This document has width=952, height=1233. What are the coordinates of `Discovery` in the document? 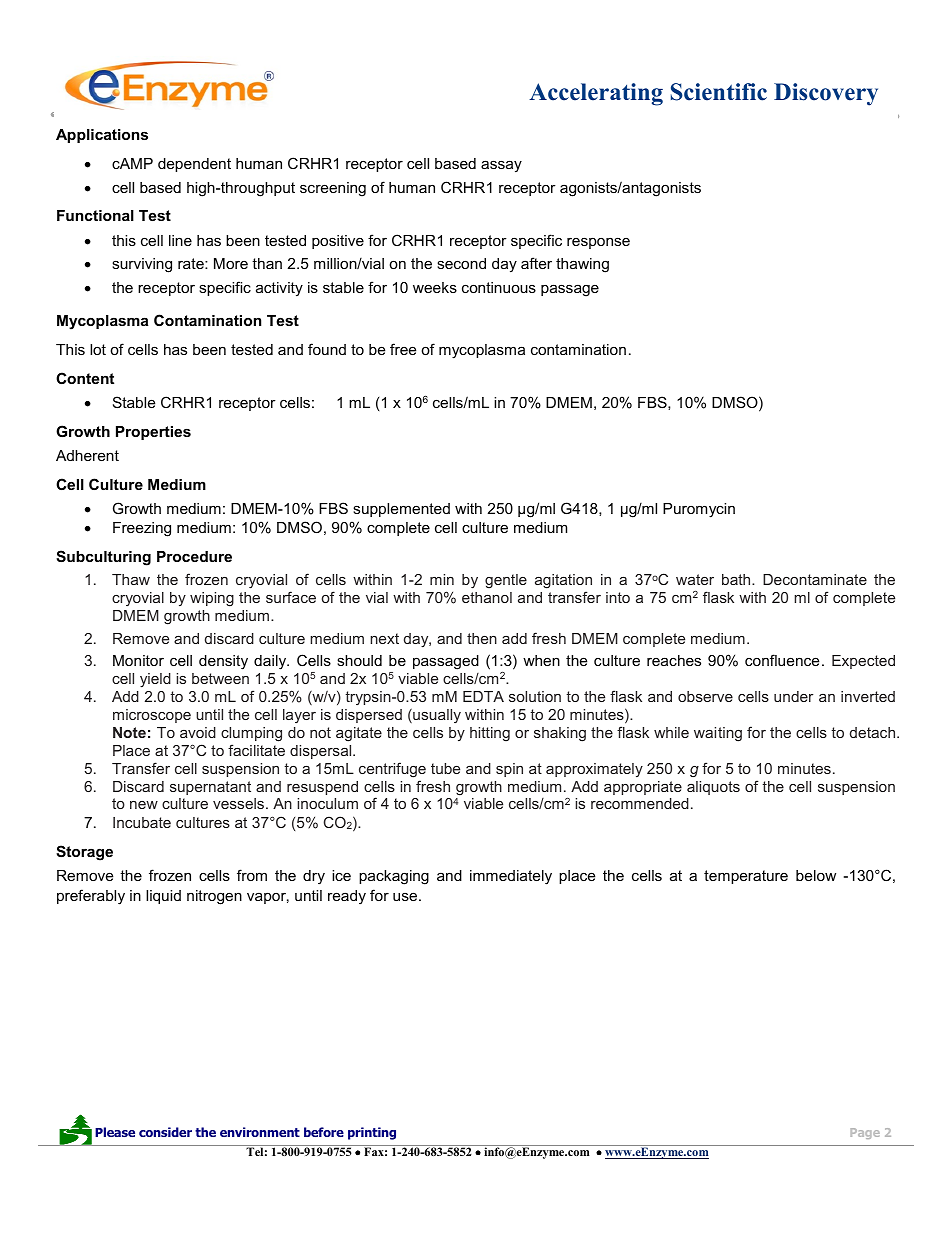 It's located at (826, 94).
